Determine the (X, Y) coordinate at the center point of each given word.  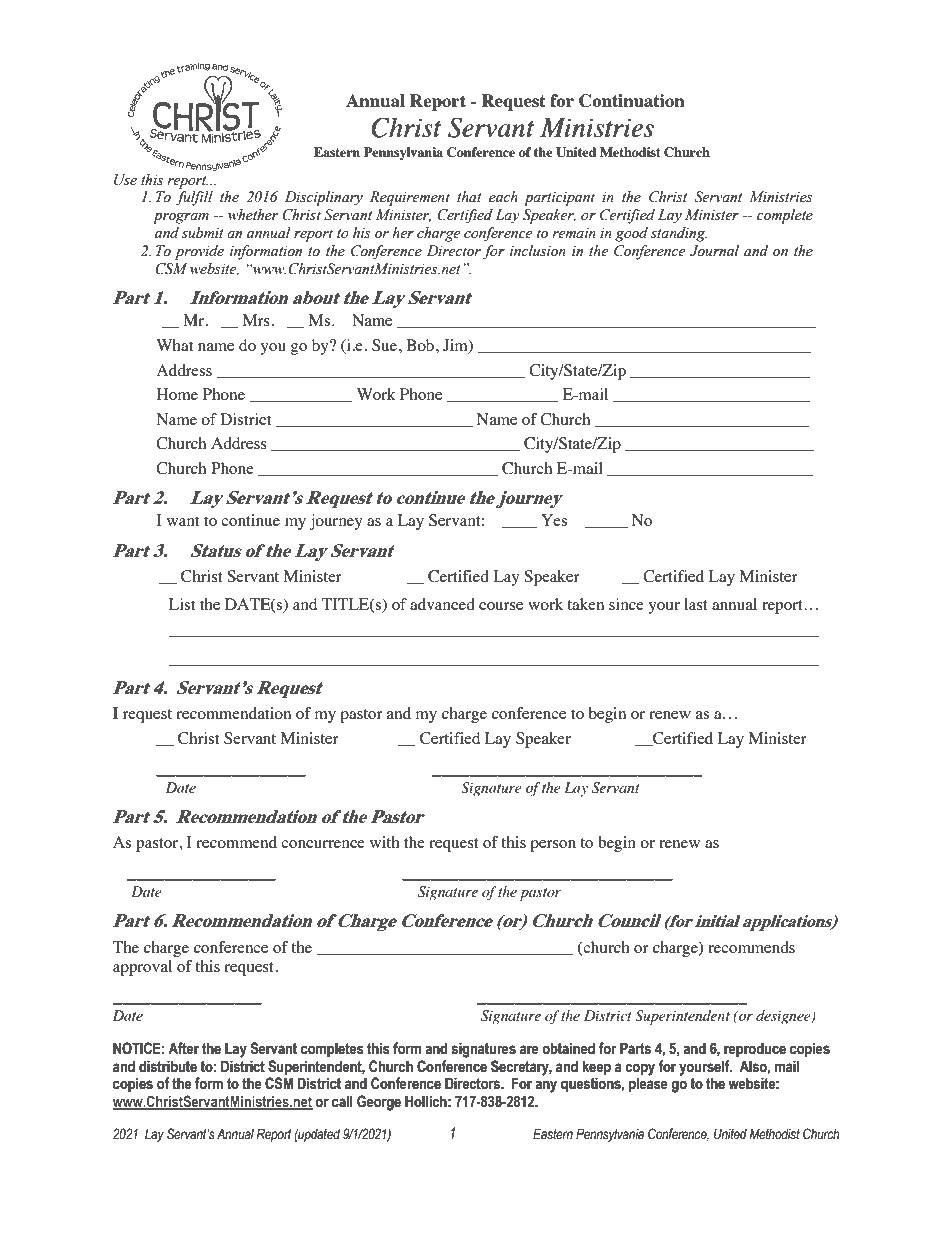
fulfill (194, 198)
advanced (442, 604)
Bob (420, 345)
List (182, 604)
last (696, 604)
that (469, 196)
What (174, 345)
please (648, 1084)
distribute (168, 1066)
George (379, 1103)
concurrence (323, 844)
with (385, 842)
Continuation (632, 101)
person (553, 846)
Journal (714, 251)
